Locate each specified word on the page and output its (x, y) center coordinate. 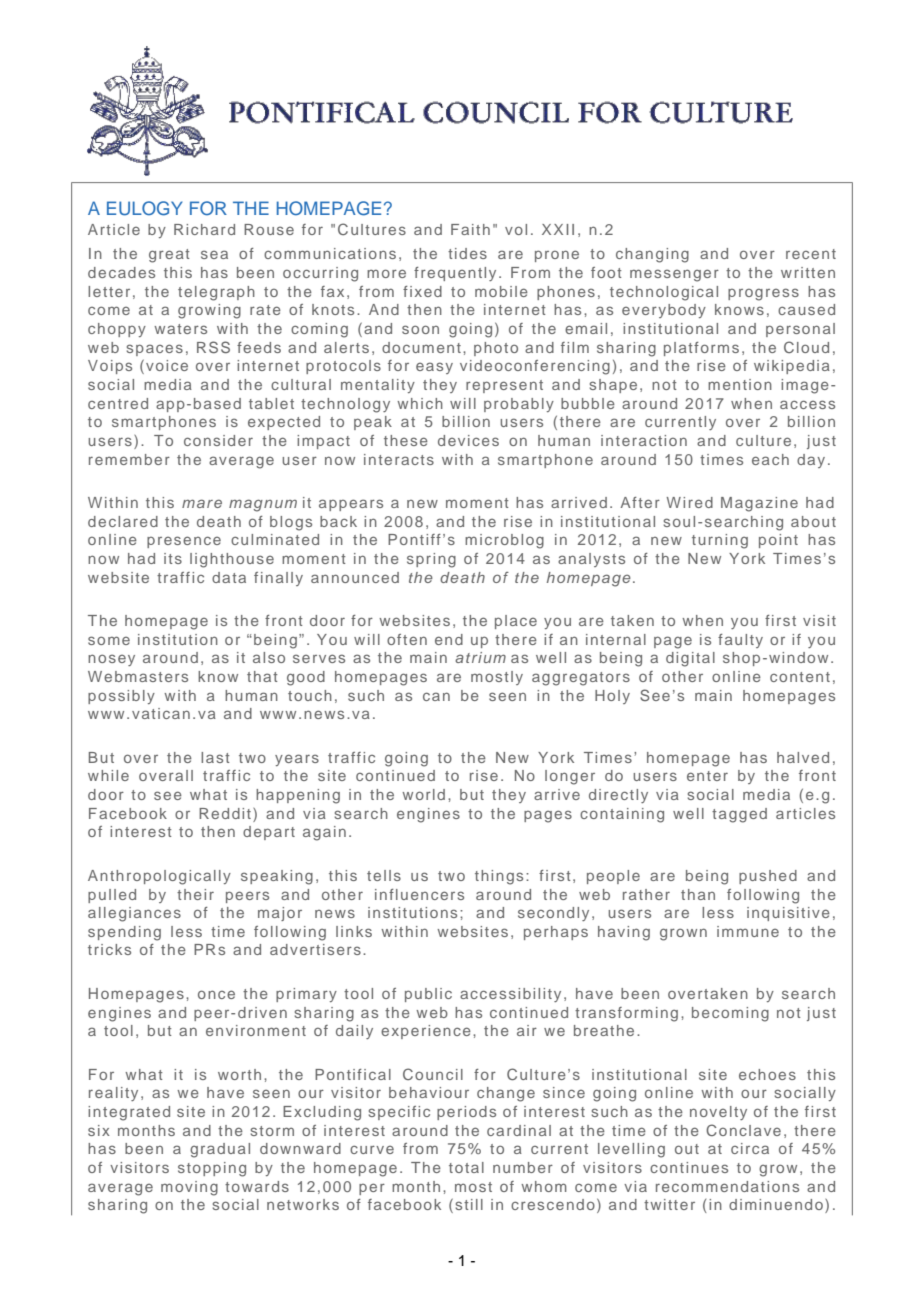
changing (652, 255)
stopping (212, 1169)
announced (355, 577)
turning (720, 541)
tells (384, 875)
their (195, 894)
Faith (470, 229)
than (698, 894)
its (173, 558)
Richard (204, 229)
